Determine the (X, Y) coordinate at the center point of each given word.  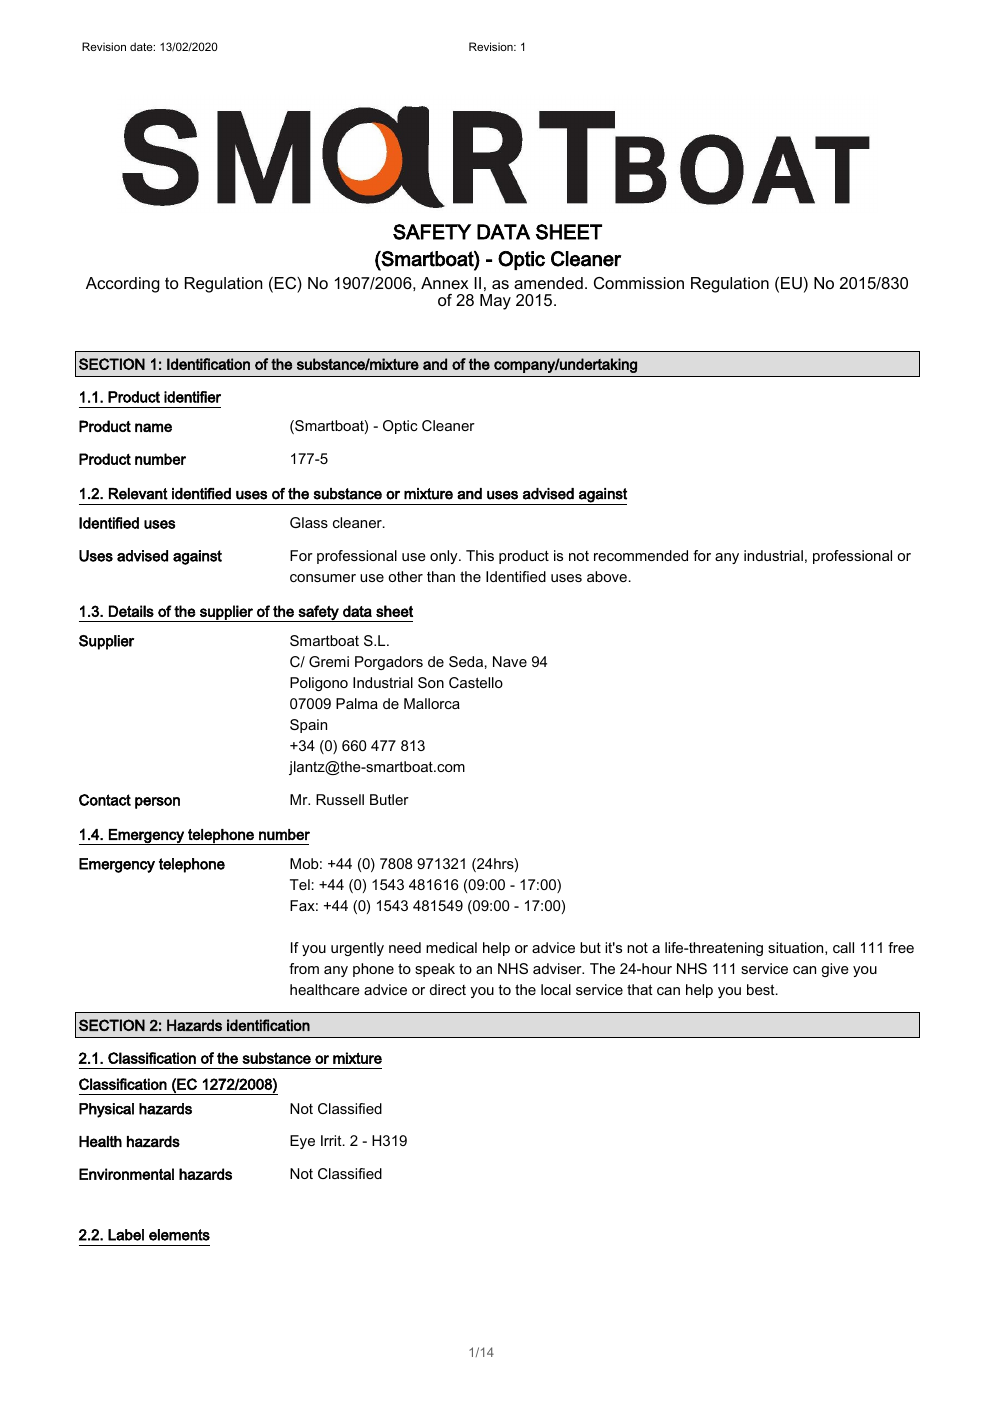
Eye (302, 1142)
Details (131, 611)
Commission (639, 283)
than (441, 576)
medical (451, 947)
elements (179, 1235)
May (495, 302)
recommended (641, 555)
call (843, 947)
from (304, 968)
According (123, 285)
